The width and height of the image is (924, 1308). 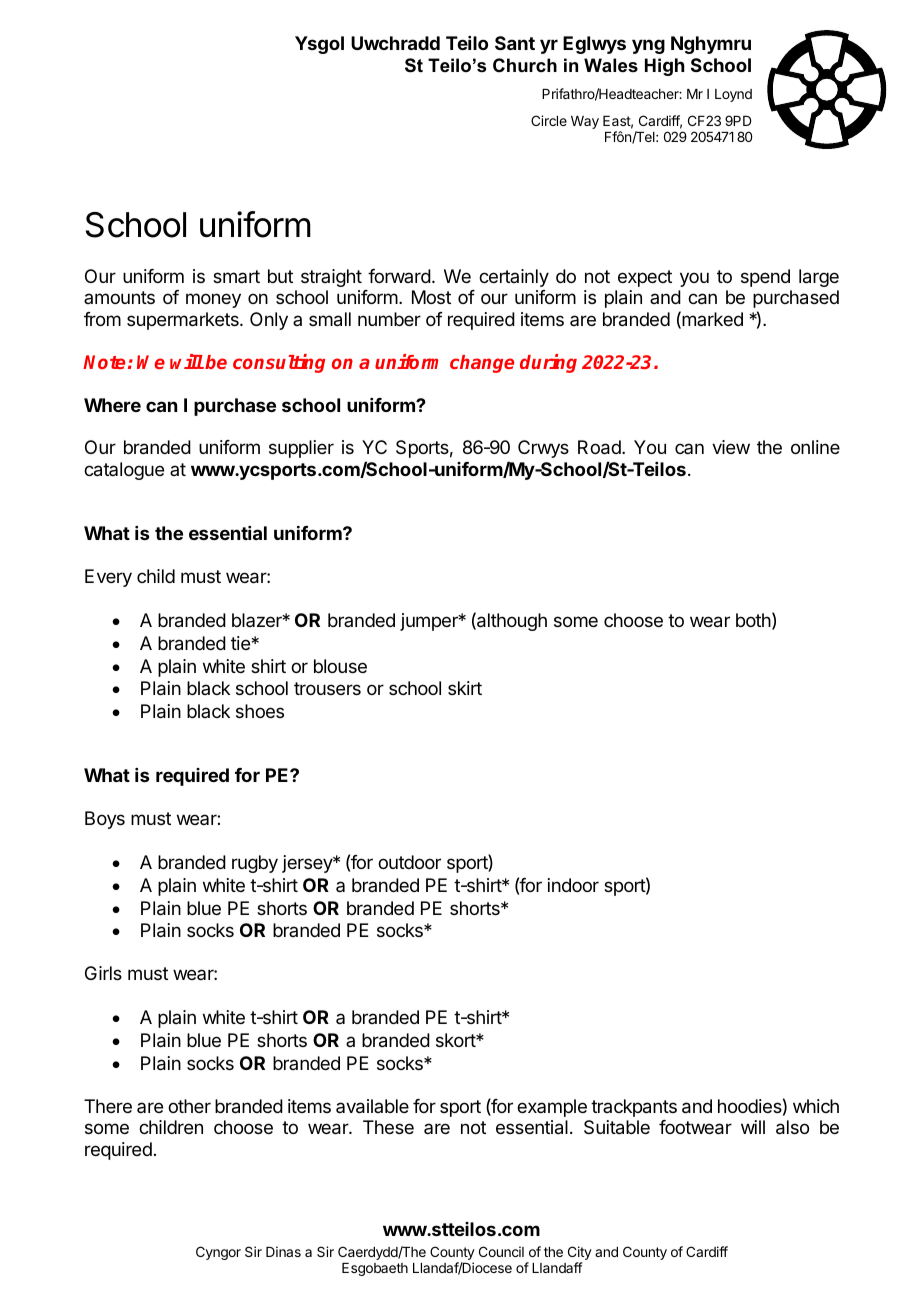 I want to click on skirt, so click(x=465, y=688).
